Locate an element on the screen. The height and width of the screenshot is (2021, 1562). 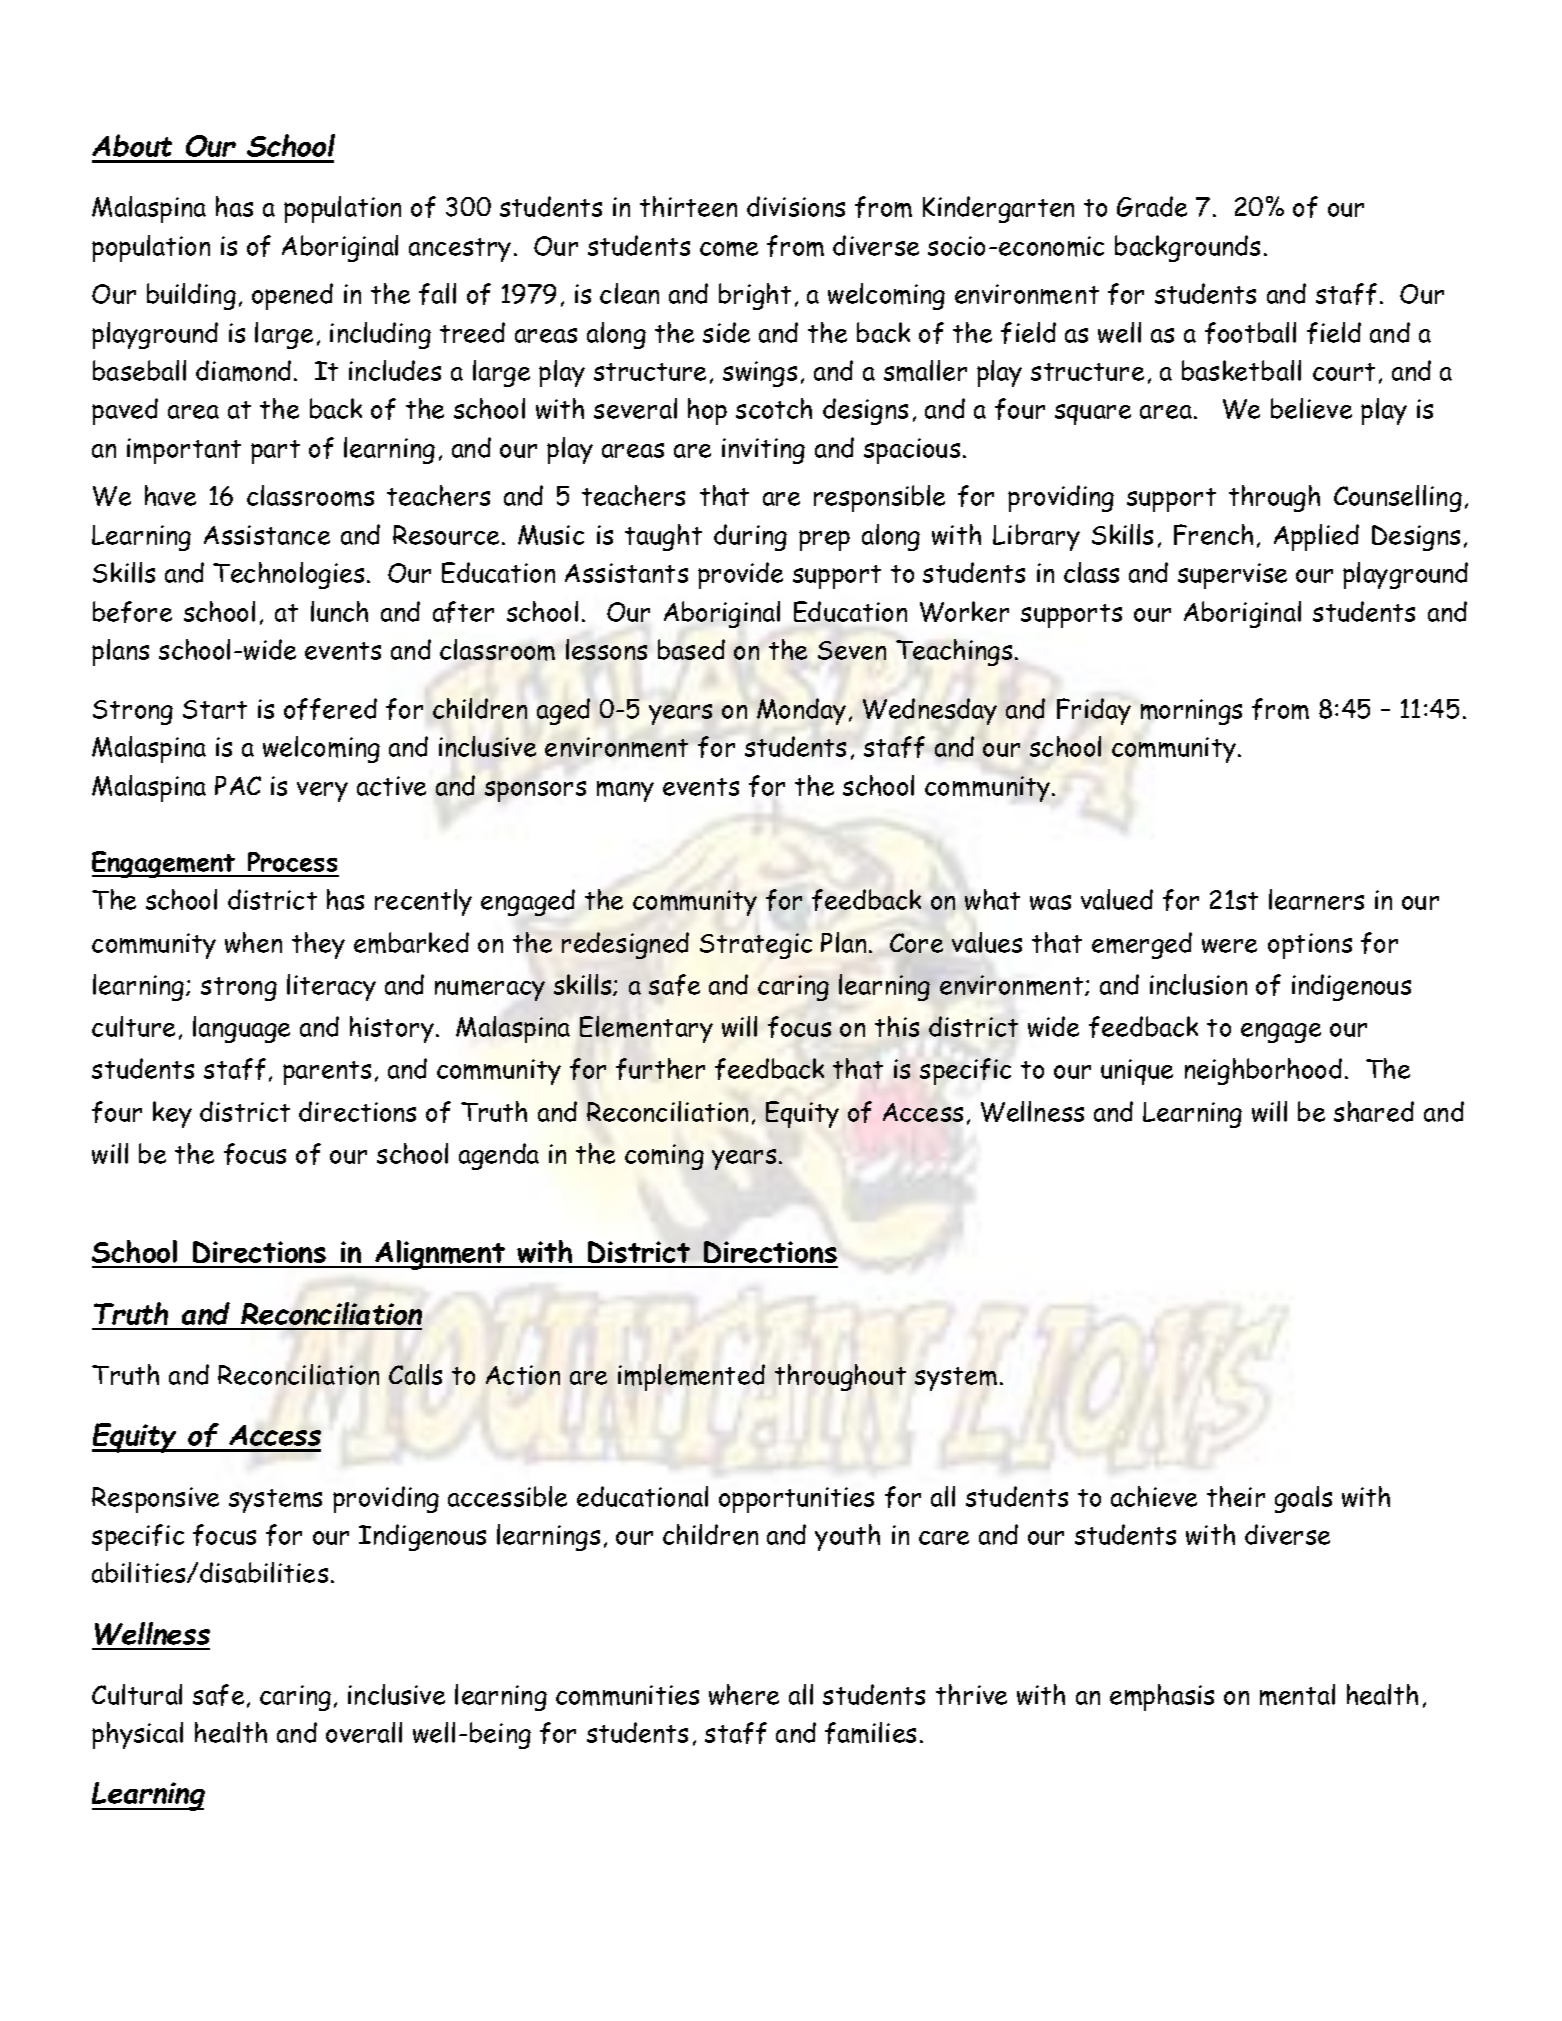
were is located at coordinates (1229, 946).
